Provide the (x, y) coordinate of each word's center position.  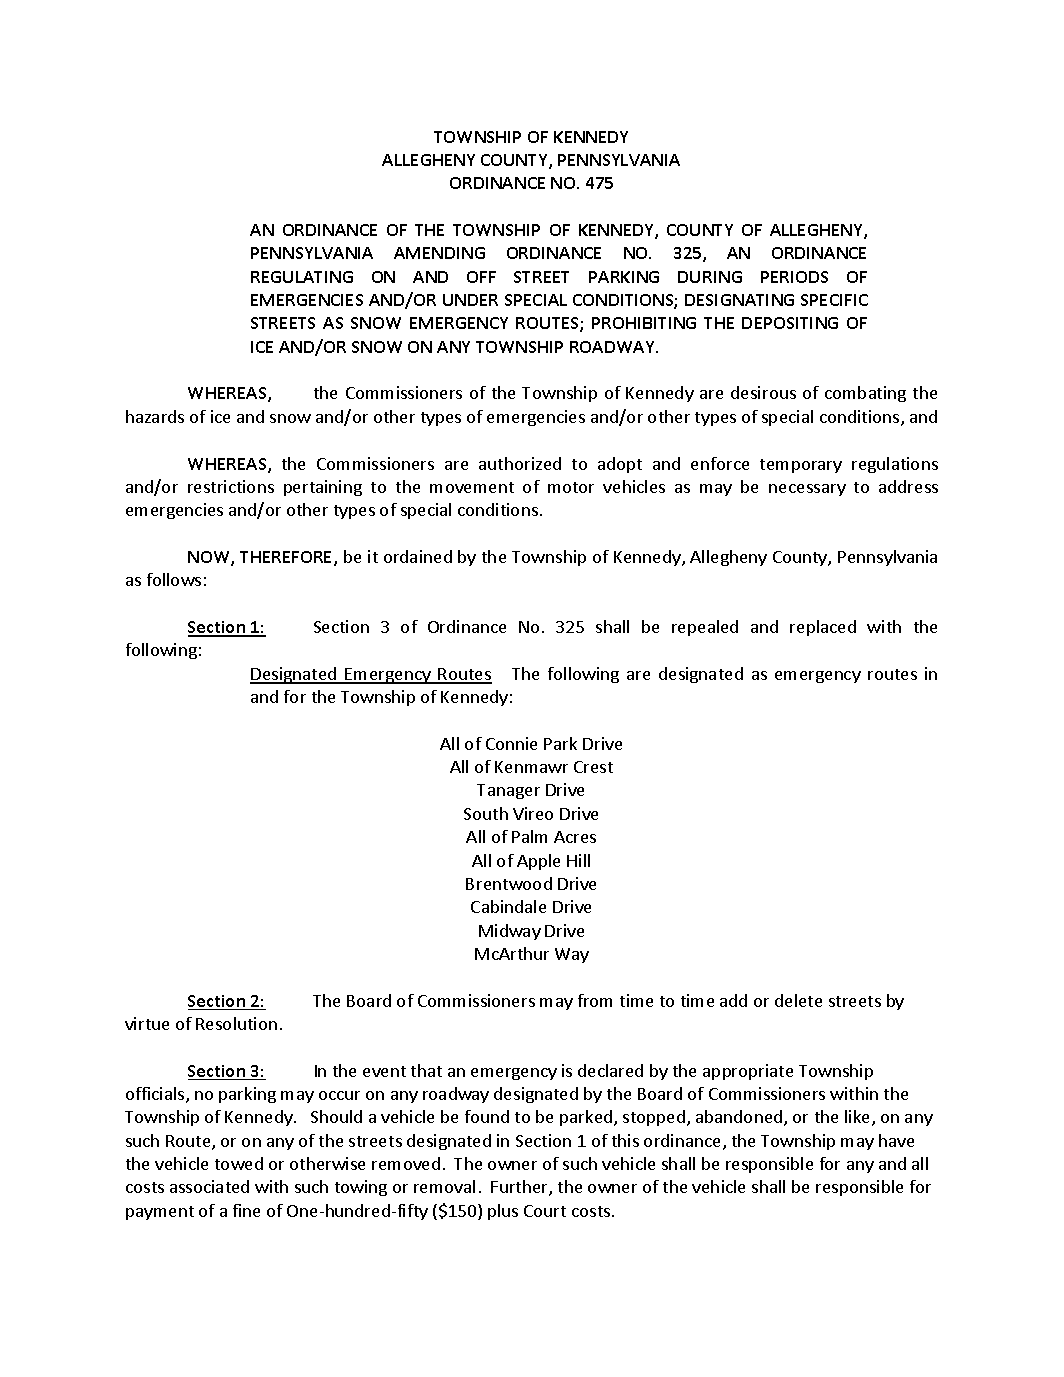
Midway (510, 932)
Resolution (236, 1023)
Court (545, 1211)
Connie (511, 743)
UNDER (470, 300)
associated (209, 1186)
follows (174, 579)
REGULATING (302, 277)
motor (571, 487)
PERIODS (794, 277)
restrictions (231, 486)
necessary (807, 490)
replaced (823, 628)
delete (798, 1000)
